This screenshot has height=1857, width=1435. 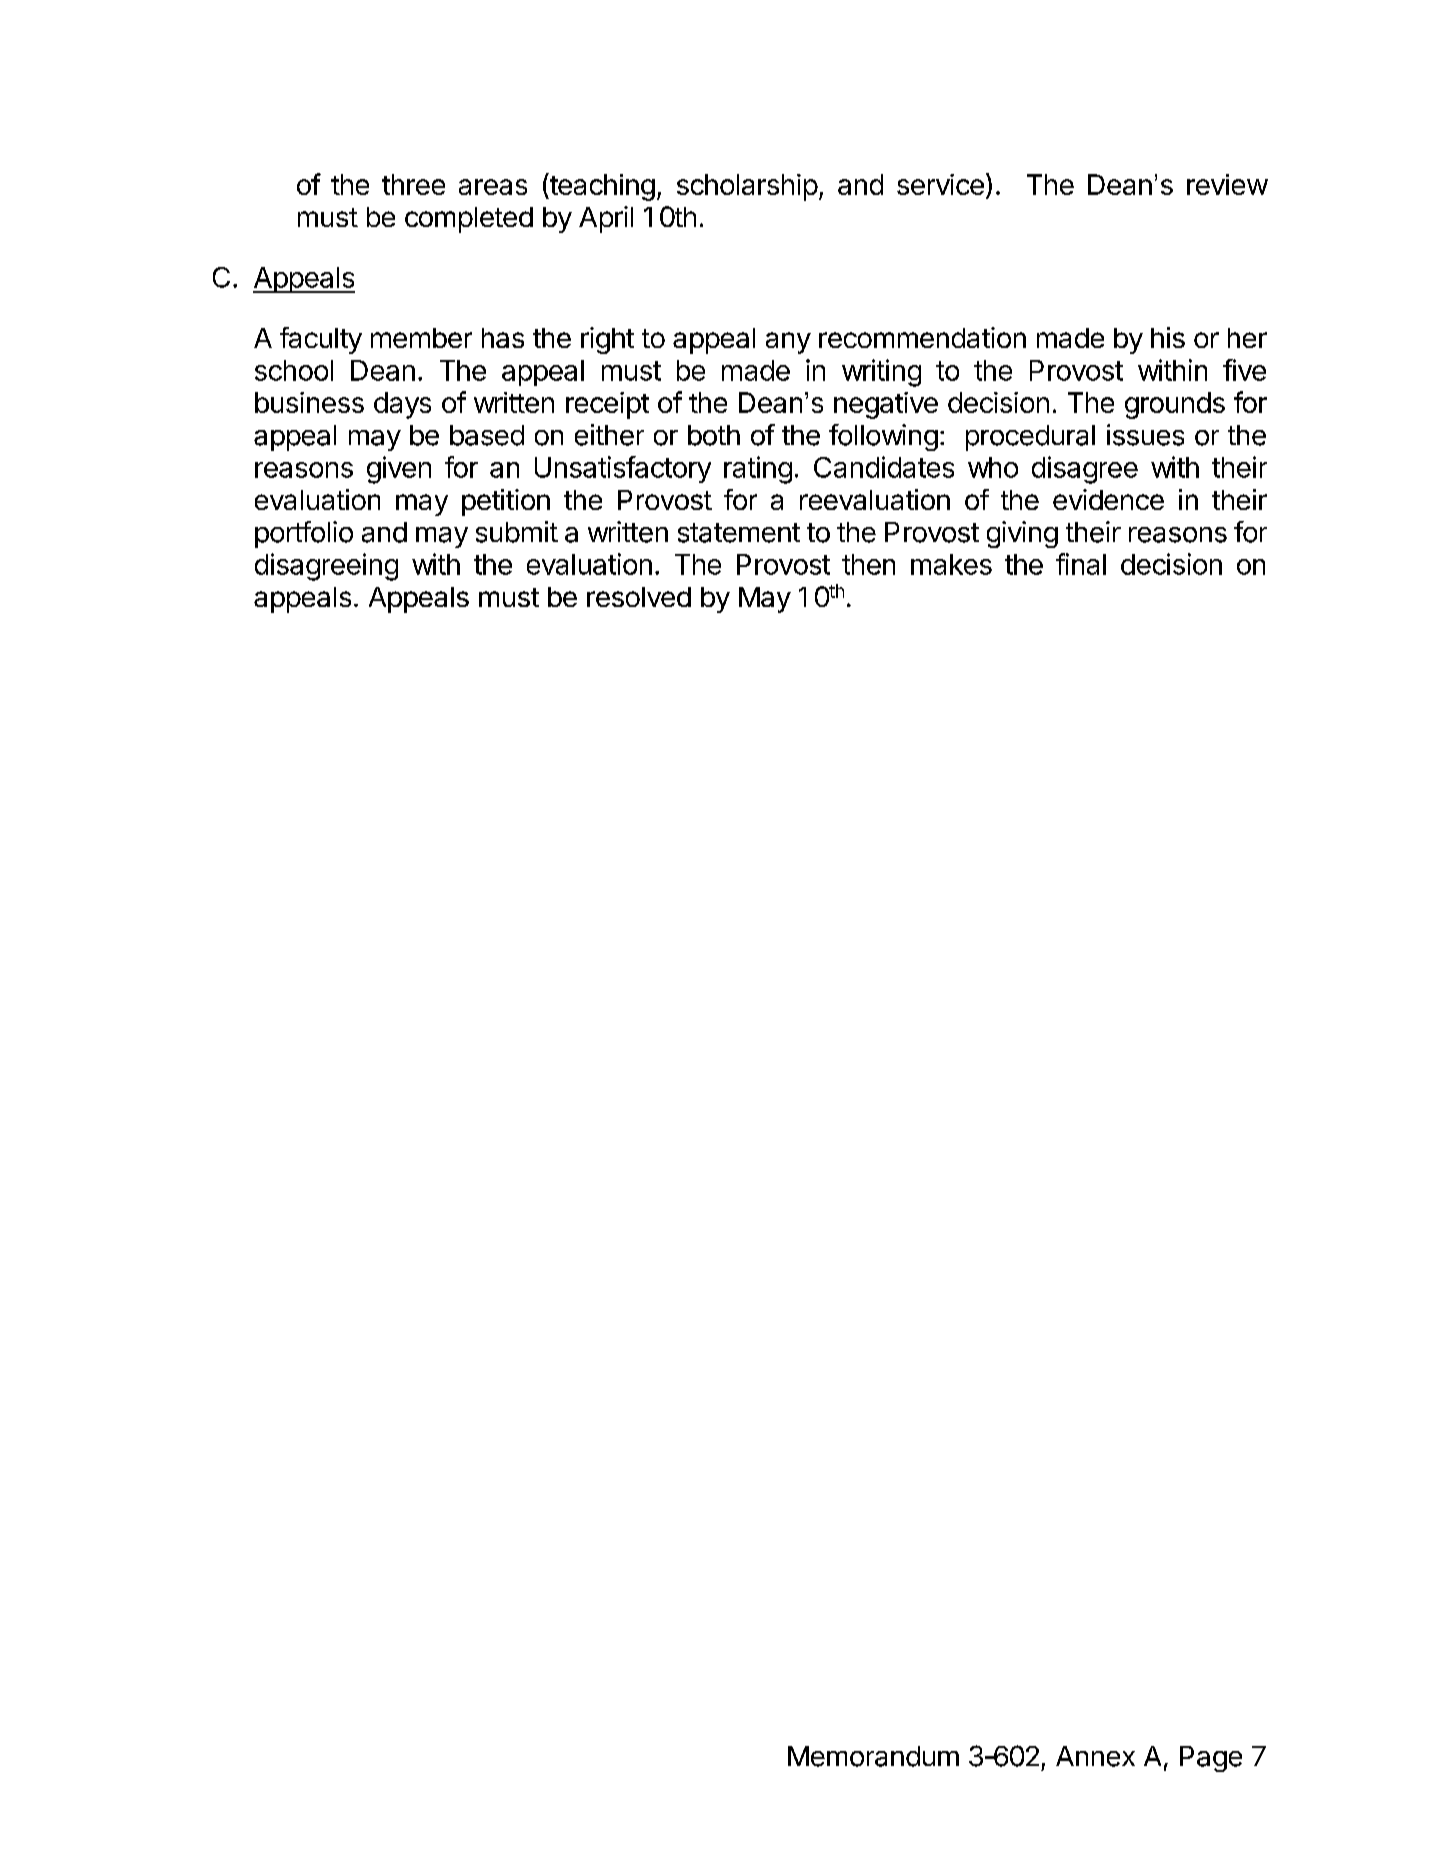 What do you see at coordinates (1227, 184) in the screenshot?
I see `review` at bounding box center [1227, 184].
